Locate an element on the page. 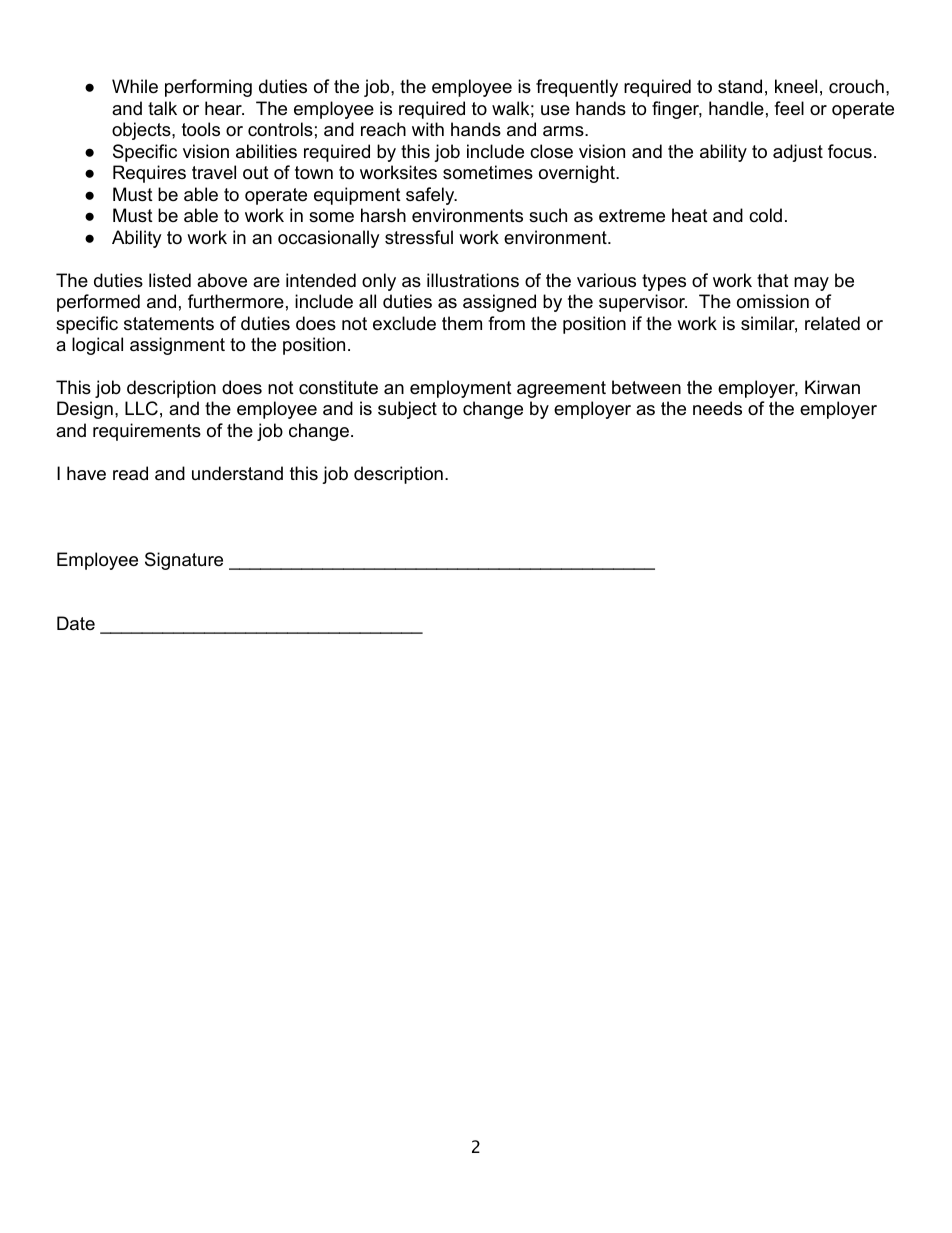  assignment is located at coordinates (177, 346).
